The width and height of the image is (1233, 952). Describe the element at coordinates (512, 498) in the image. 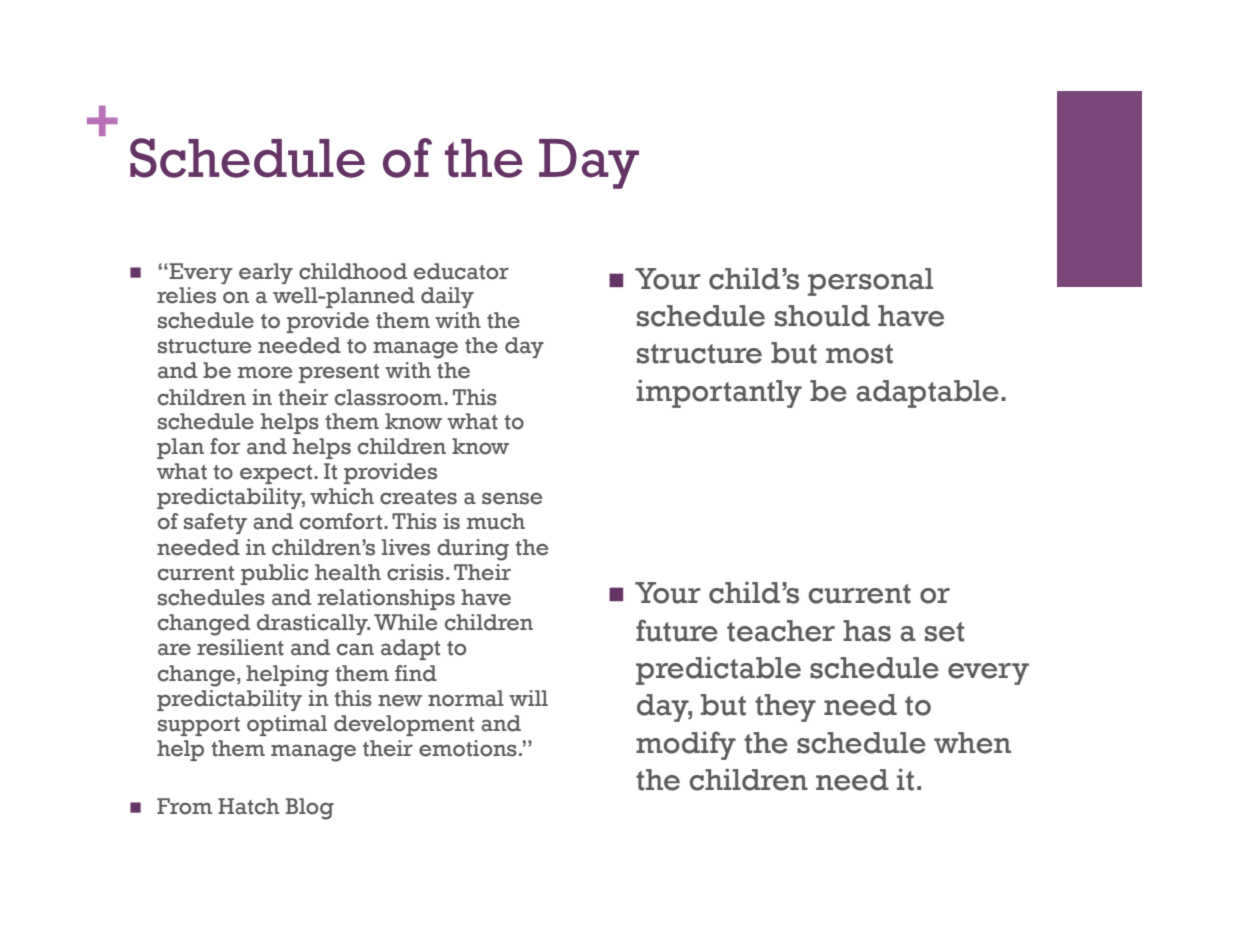

I see `sense` at that location.
